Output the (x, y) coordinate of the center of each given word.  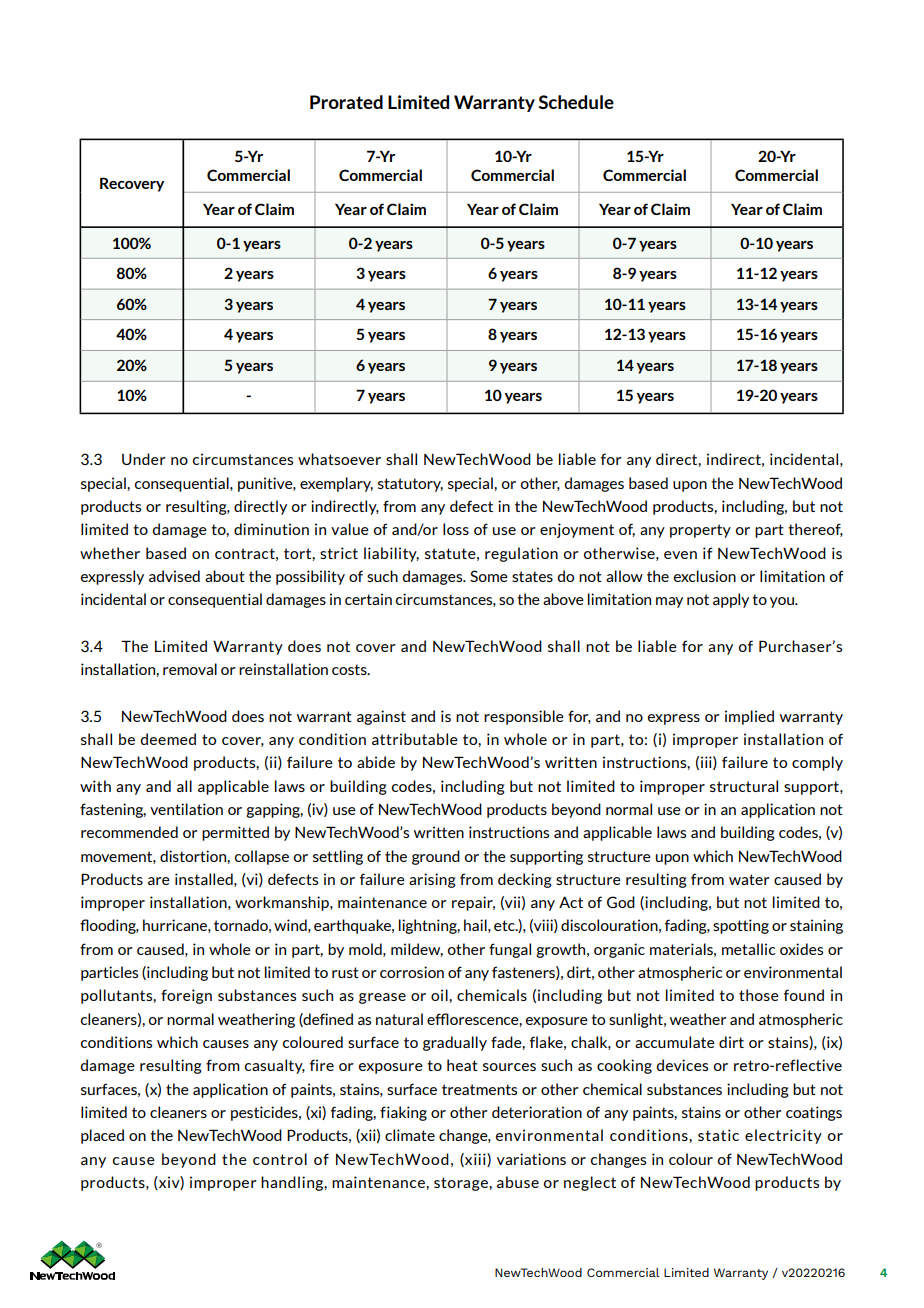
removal (190, 669)
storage (462, 1184)
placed (102, 1136)
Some (489, 576)
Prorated (346, 102)
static (718, 1135)
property (700, 531)
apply (731, 600)
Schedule (576, 102)
